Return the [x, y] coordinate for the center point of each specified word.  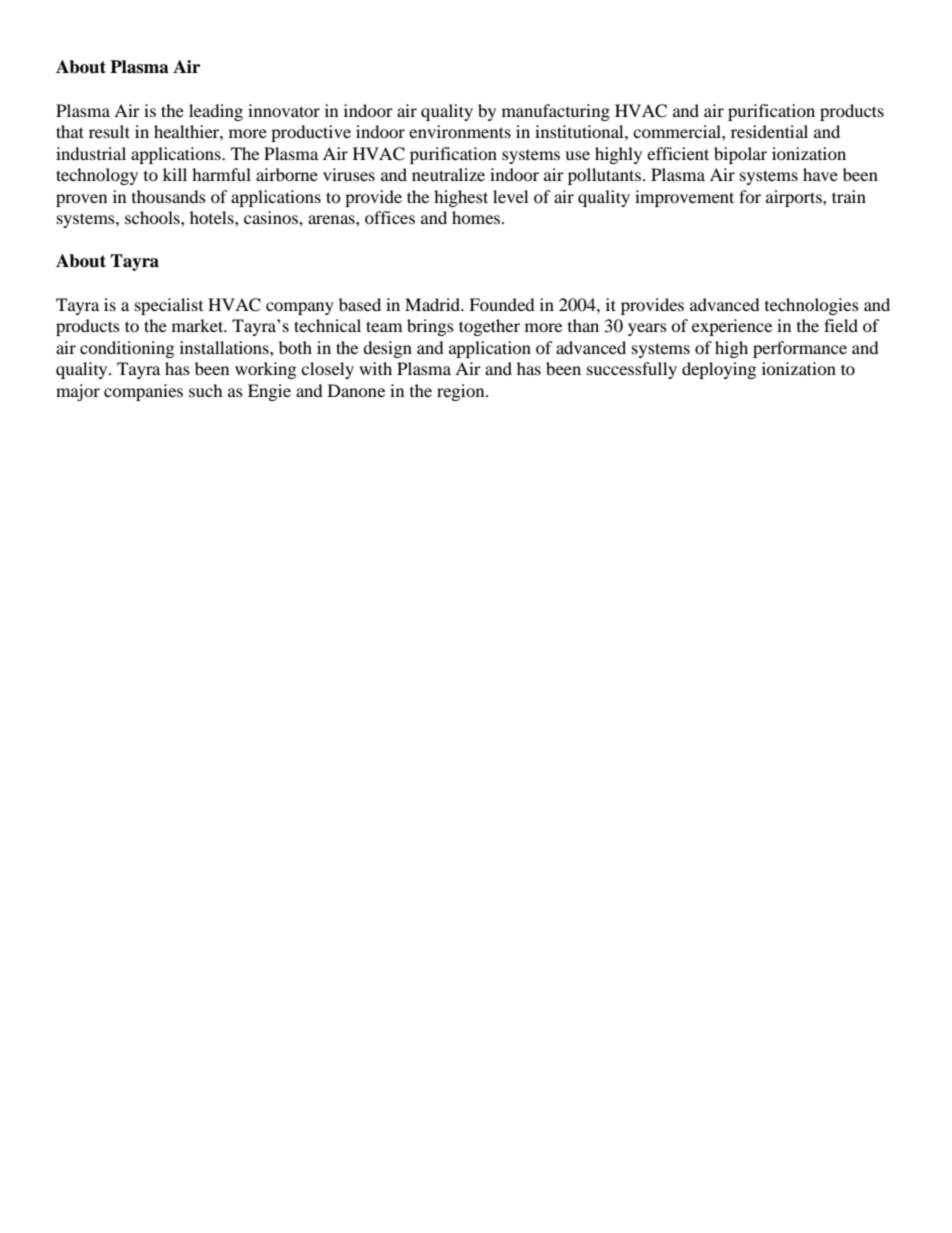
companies [143, 392]
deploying [719, 370]
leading [216, 112]
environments [460, 131]
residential [769, 131]
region [462, 392]
